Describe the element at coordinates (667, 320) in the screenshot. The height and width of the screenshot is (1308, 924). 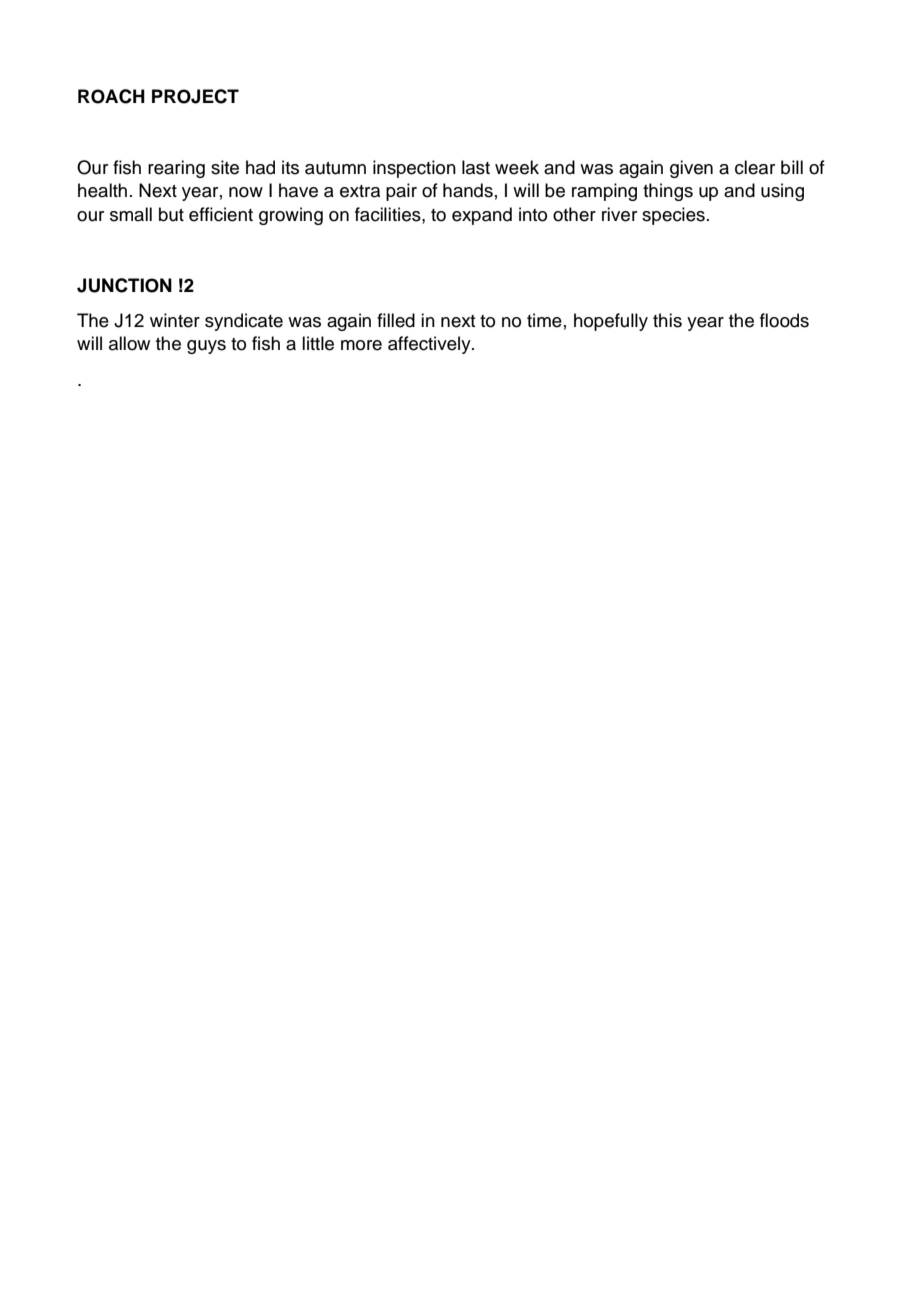
I see `this` at that location.
